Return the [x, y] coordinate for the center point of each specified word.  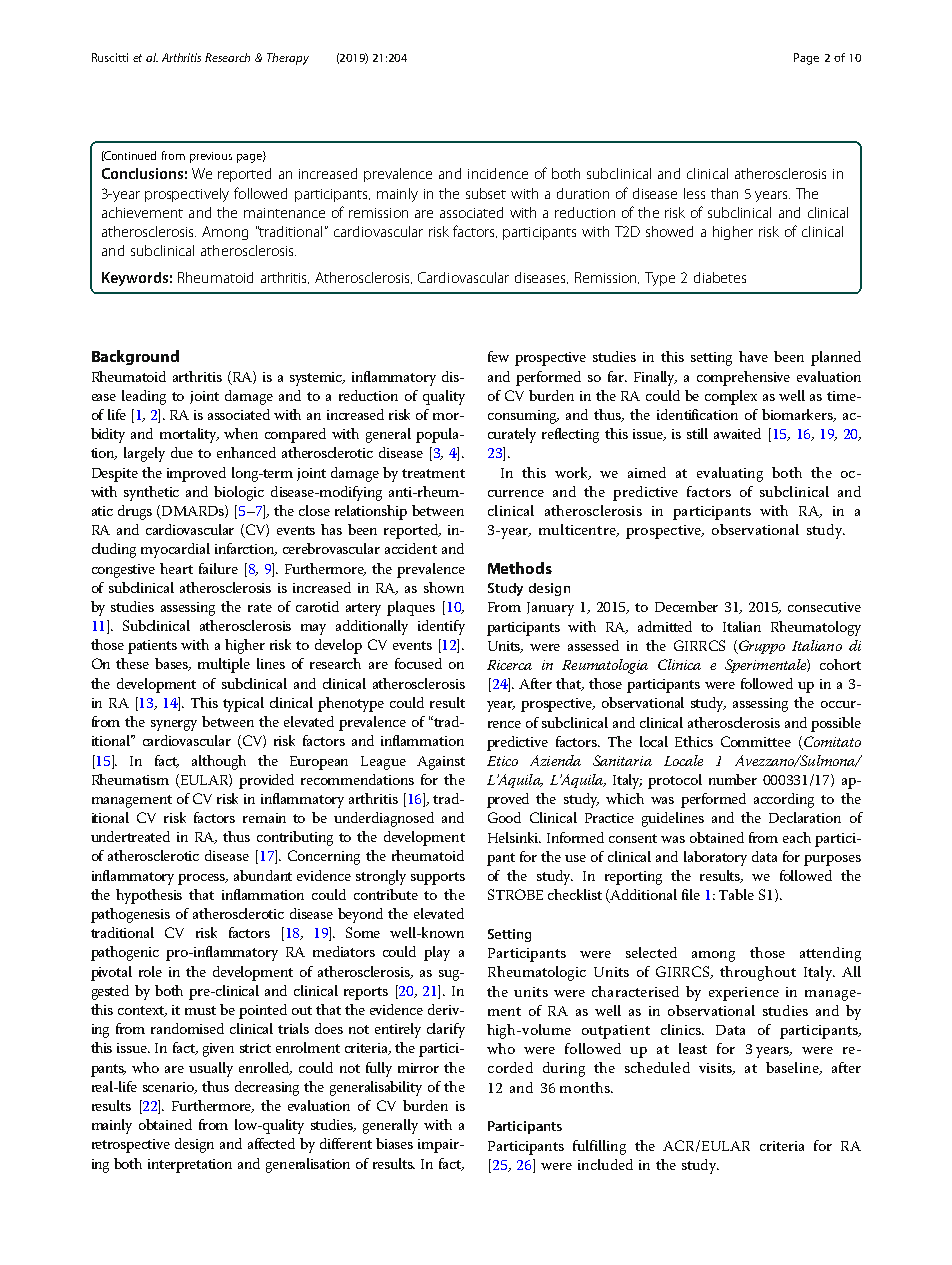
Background [135, 357]
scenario [169, 1088]
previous [211, 157]
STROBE [515, 894]
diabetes [720, 277]
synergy [174, 725]
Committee [756, 741]
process [203, 879]
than [724, 193]
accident [411, 548]
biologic [239, 493]
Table [736, 894]
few [498, 356]
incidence [498, 173]
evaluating [730, 474]
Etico [502, 761]
